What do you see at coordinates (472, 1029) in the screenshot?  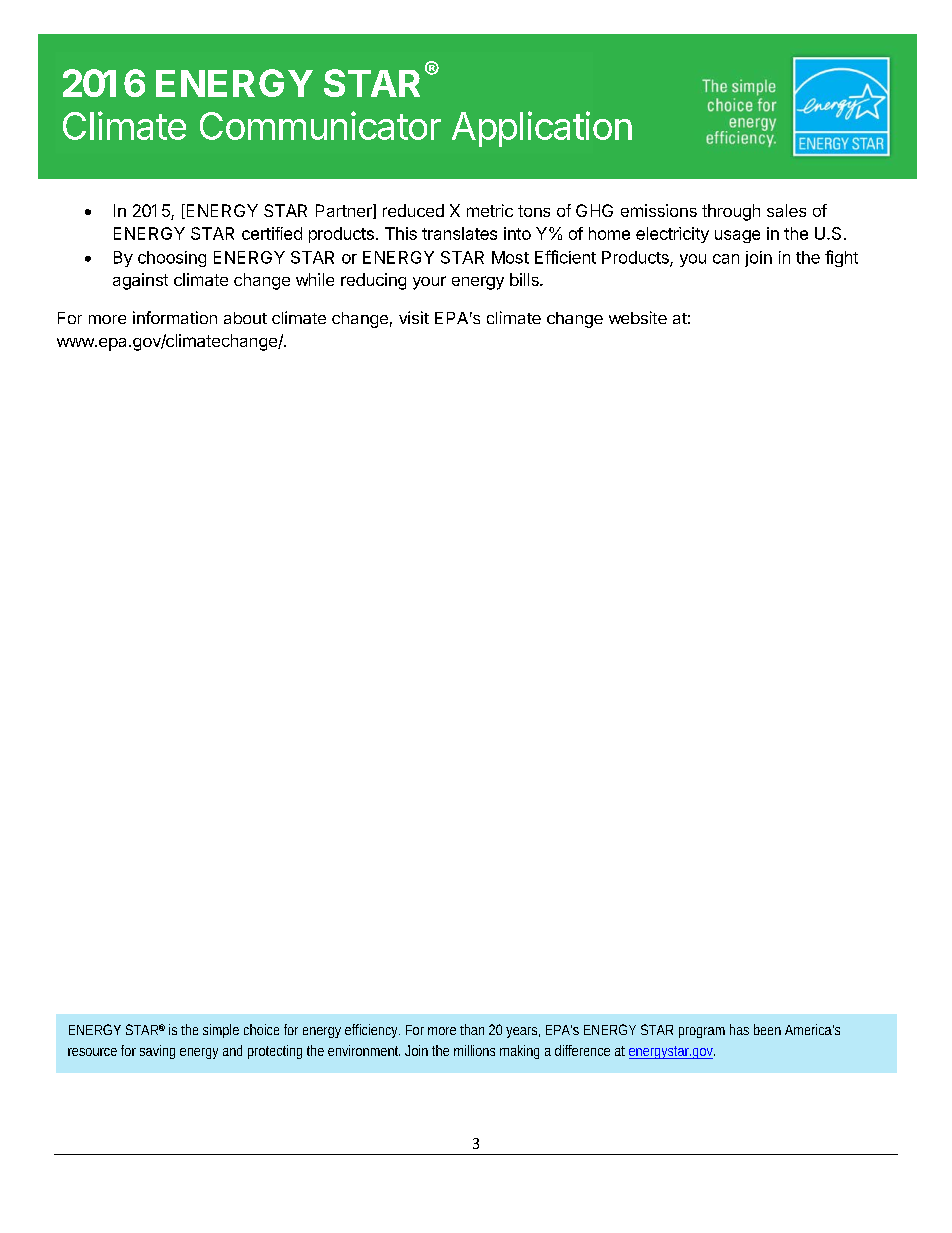 I see `than` at bounding box center [472, 1029].
